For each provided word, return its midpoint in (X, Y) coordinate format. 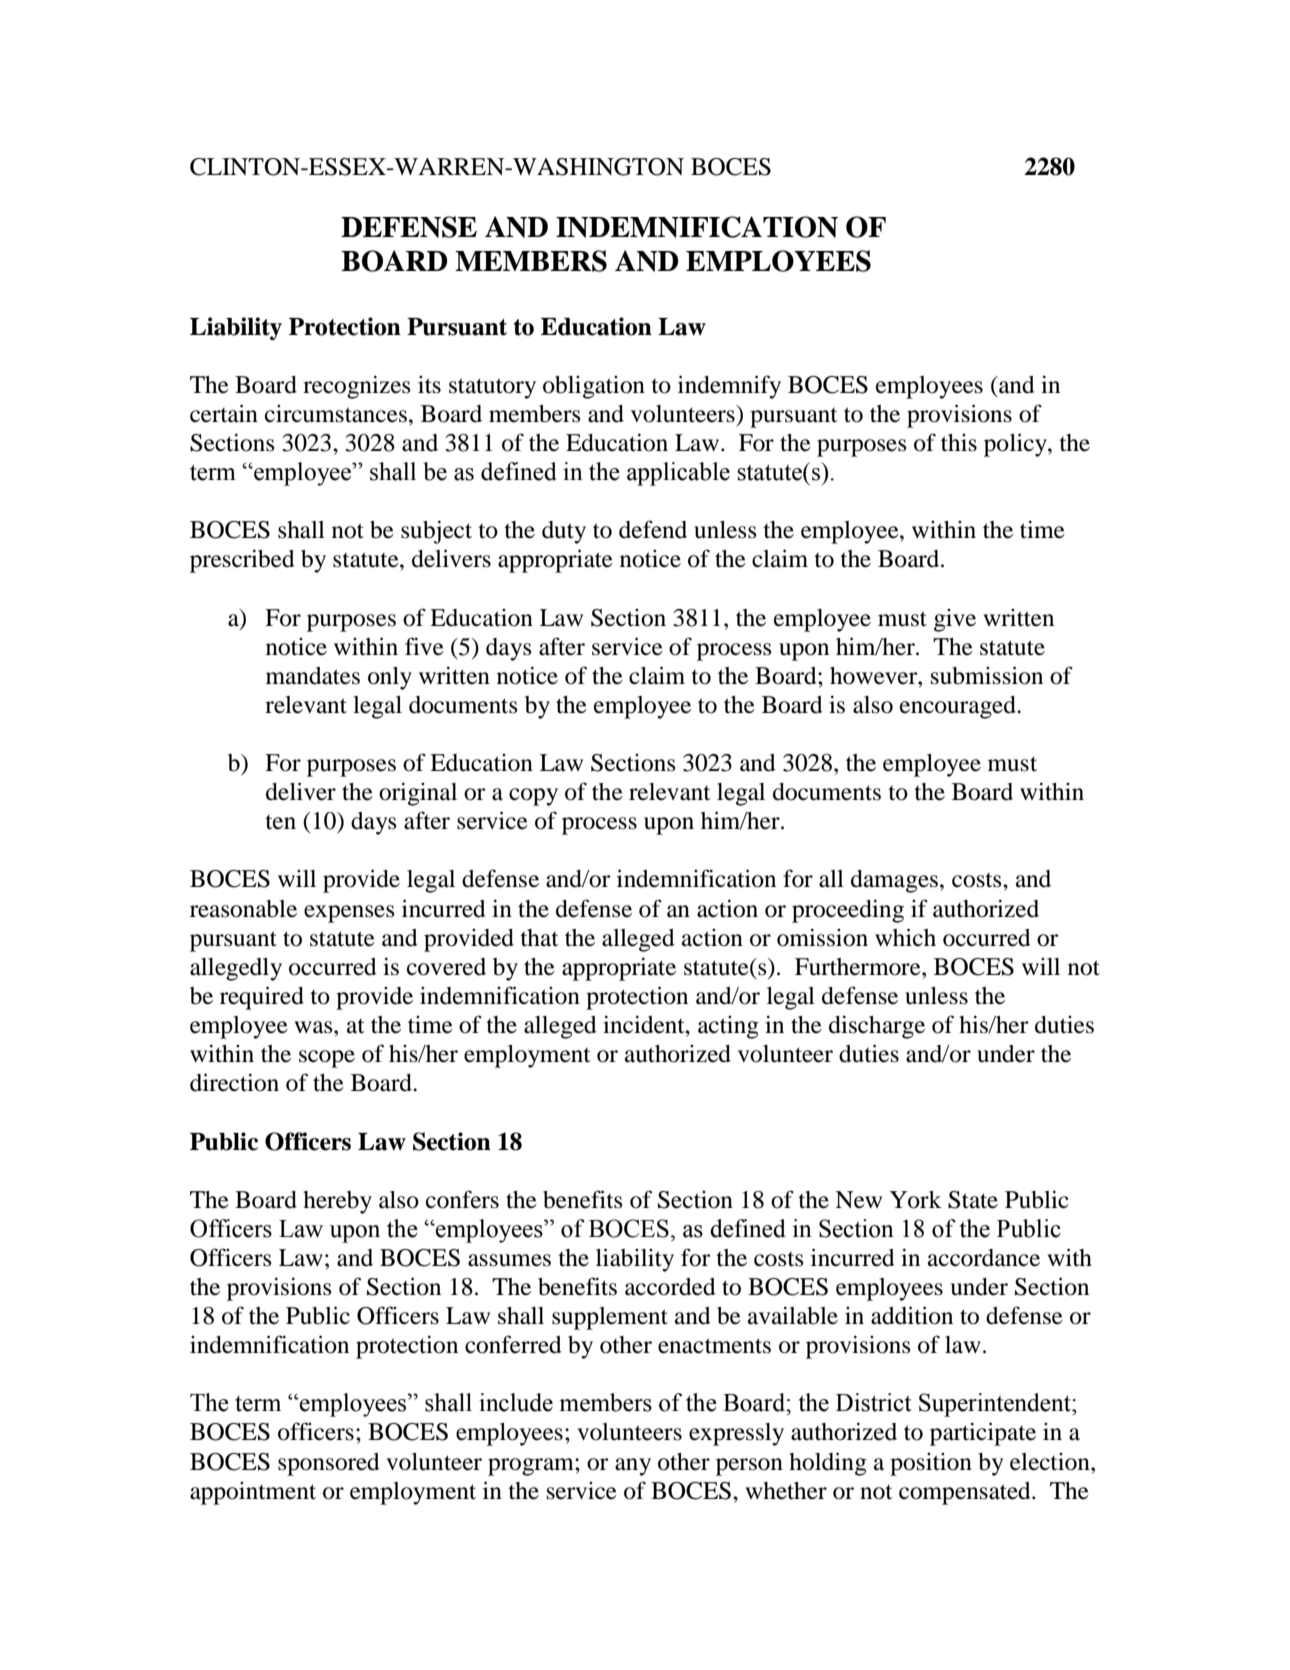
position (931, 1464)
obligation (594, 387)
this (959, 443)
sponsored (329, 1464)
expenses (349, 914)
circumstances (336, 414)
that (539, 938)
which (905, 937)
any (633, 1467)
